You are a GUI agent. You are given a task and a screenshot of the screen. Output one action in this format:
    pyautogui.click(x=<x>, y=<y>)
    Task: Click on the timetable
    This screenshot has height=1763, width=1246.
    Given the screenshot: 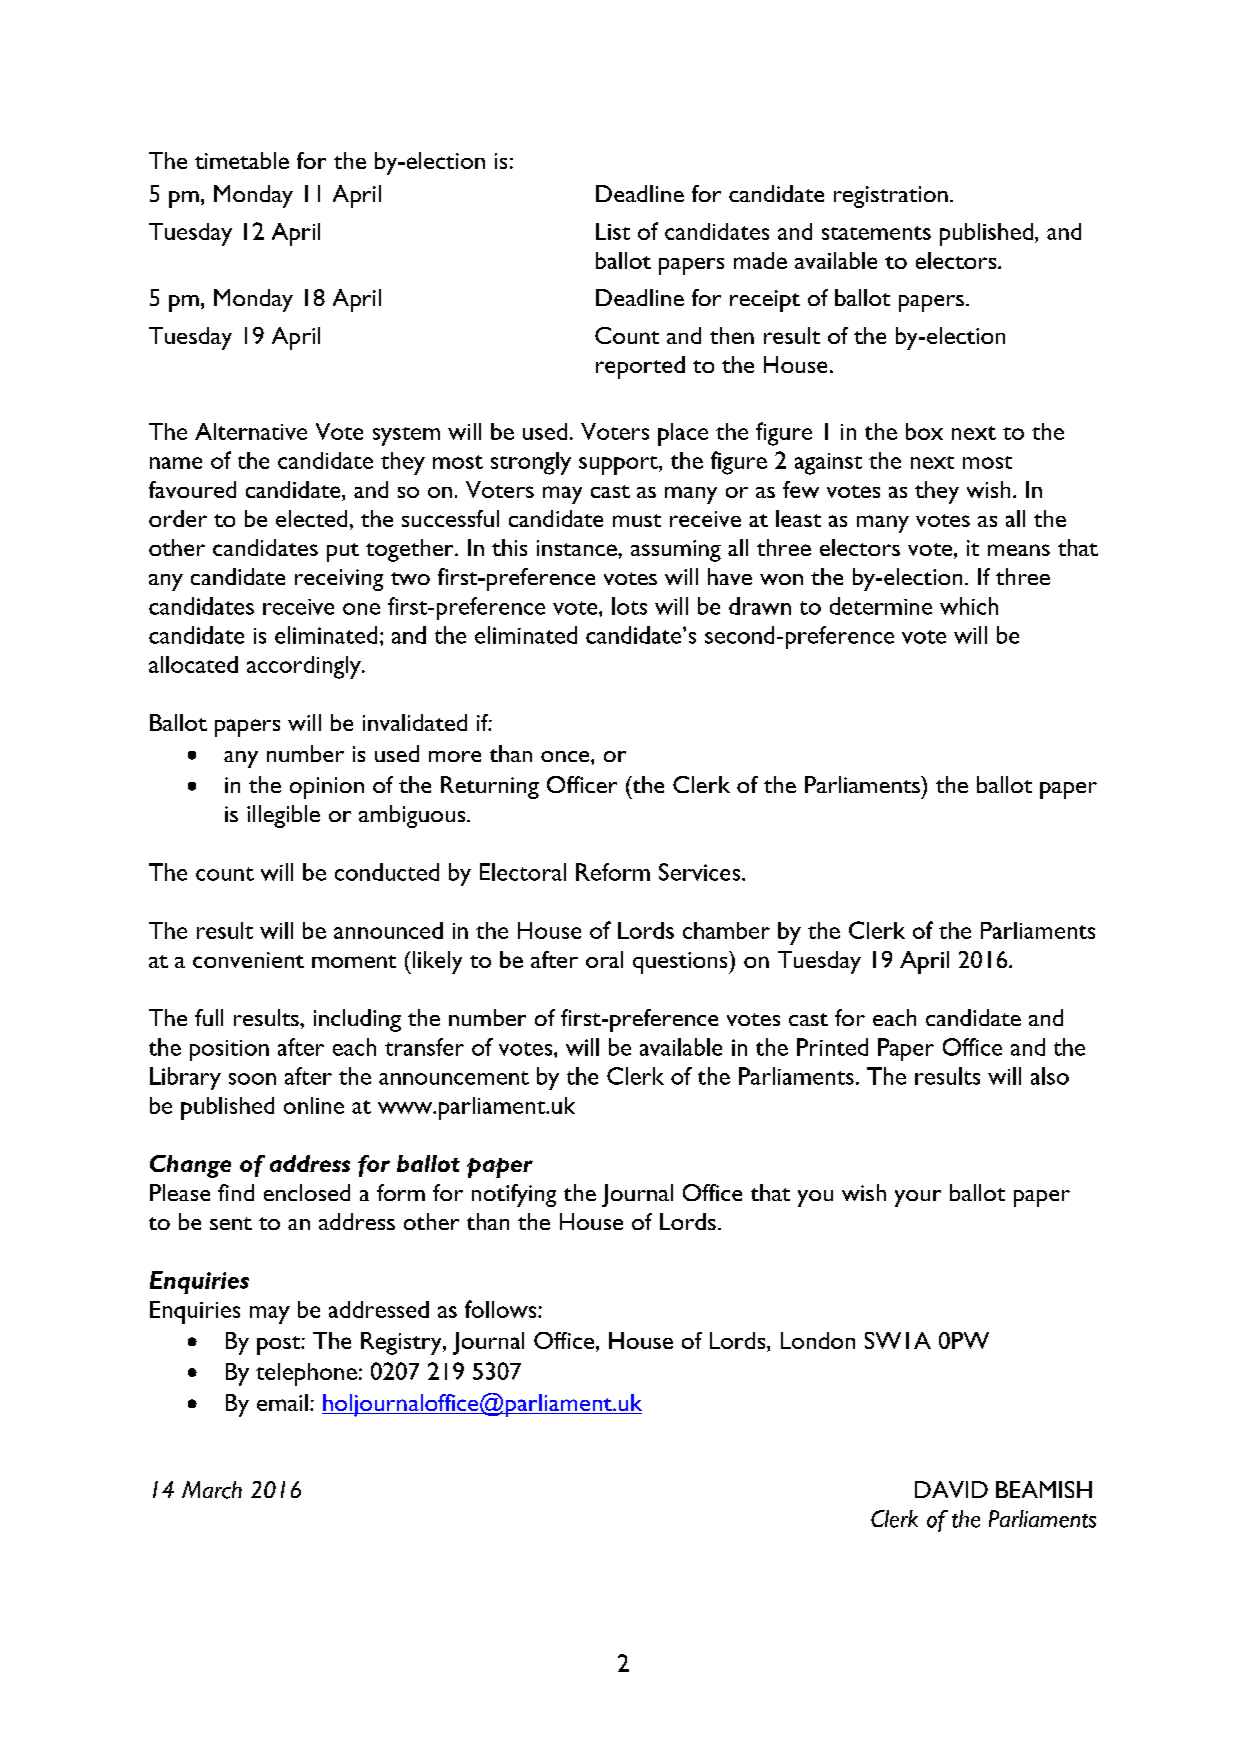 What is the action you would take?
    pyautogui.click(x=242, y=160)
